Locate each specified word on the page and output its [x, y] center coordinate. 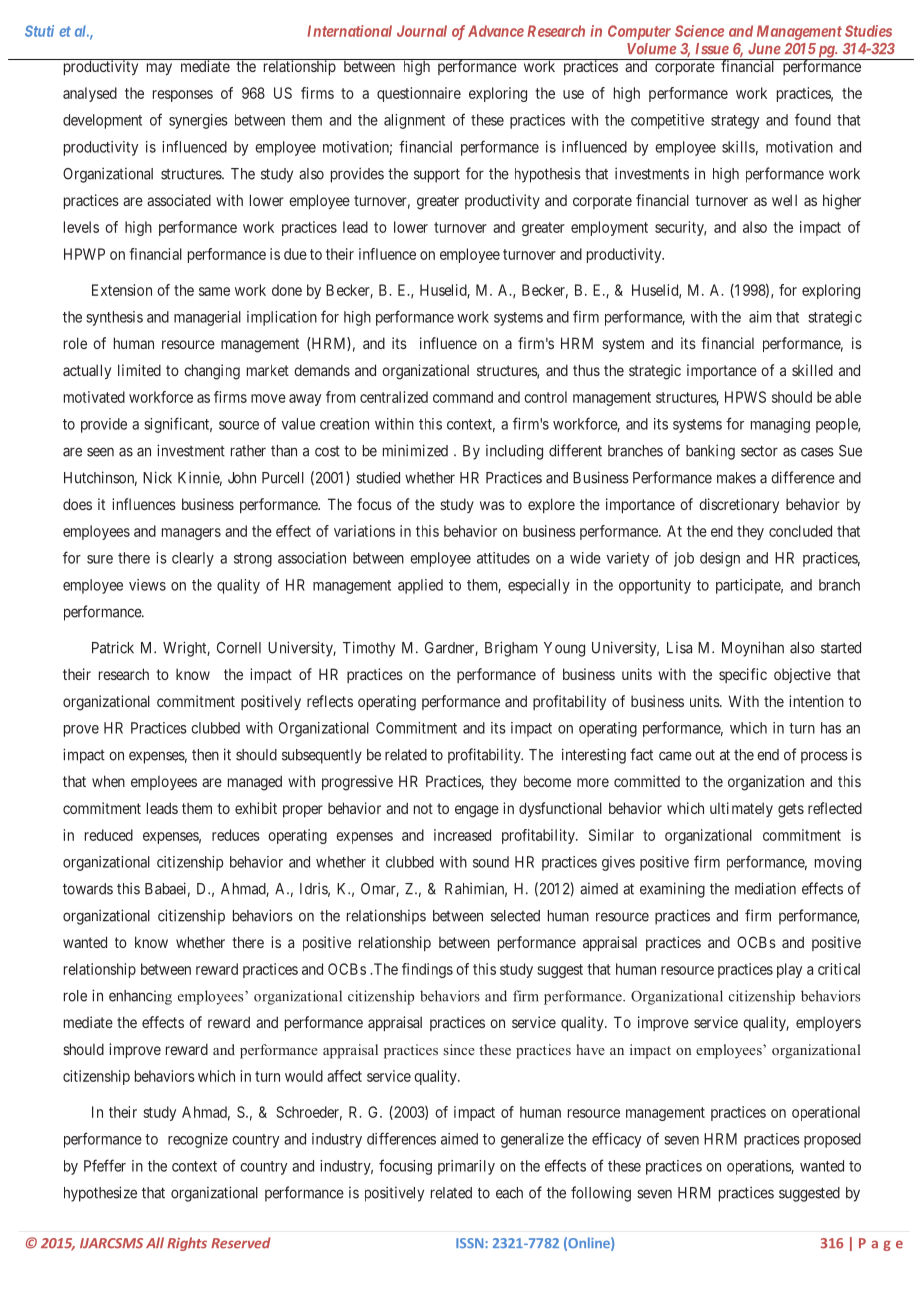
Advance [496, 31]
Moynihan [753, 649]
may [159, 69]
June [764, 49]
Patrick [113, 647]
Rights [187, 1244]
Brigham [511, 649]
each [509, 1193]
